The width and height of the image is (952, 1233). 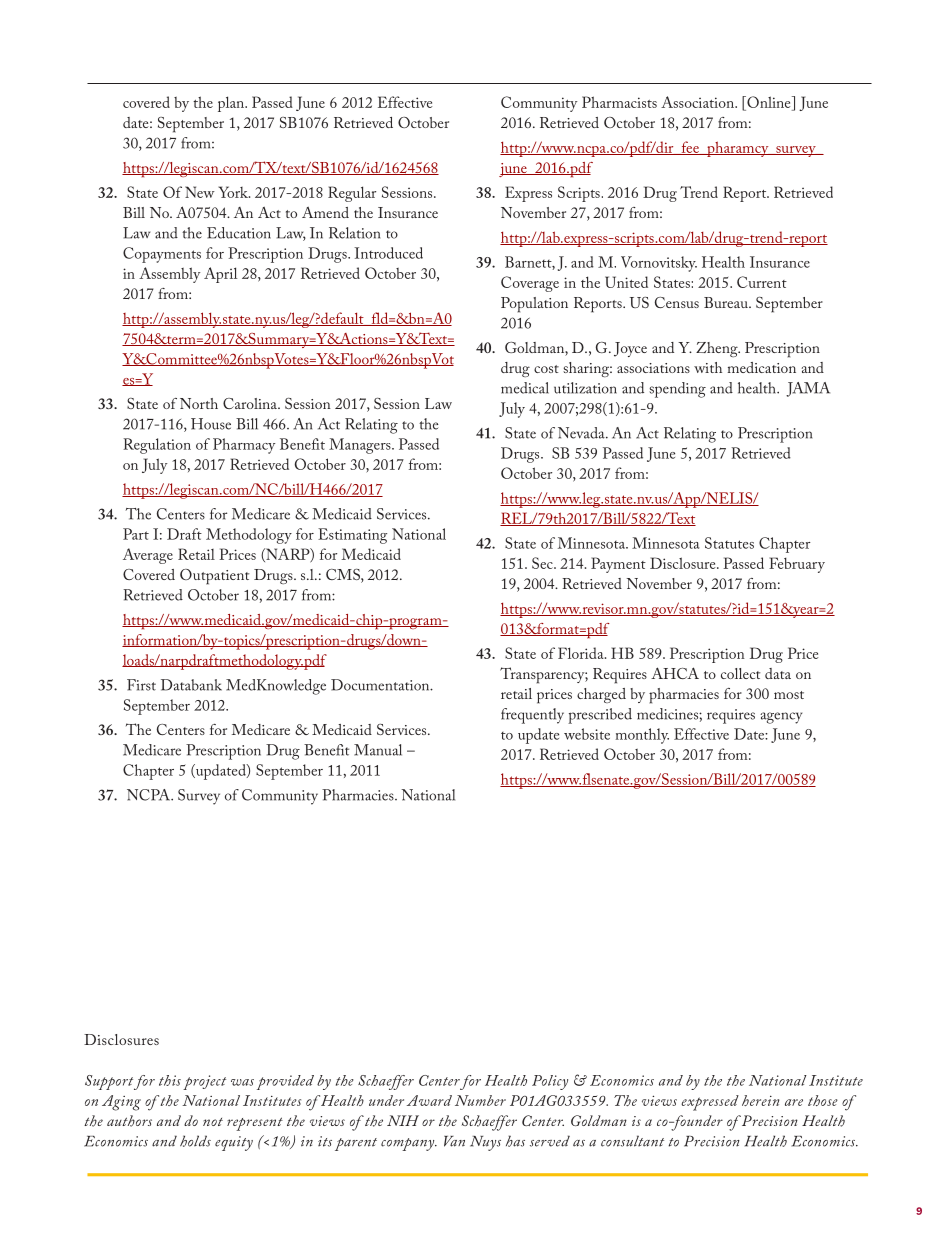 What do you see at coordinates (213, 1122) in the image?
I see `not` at bounding box center [213, 1122].
